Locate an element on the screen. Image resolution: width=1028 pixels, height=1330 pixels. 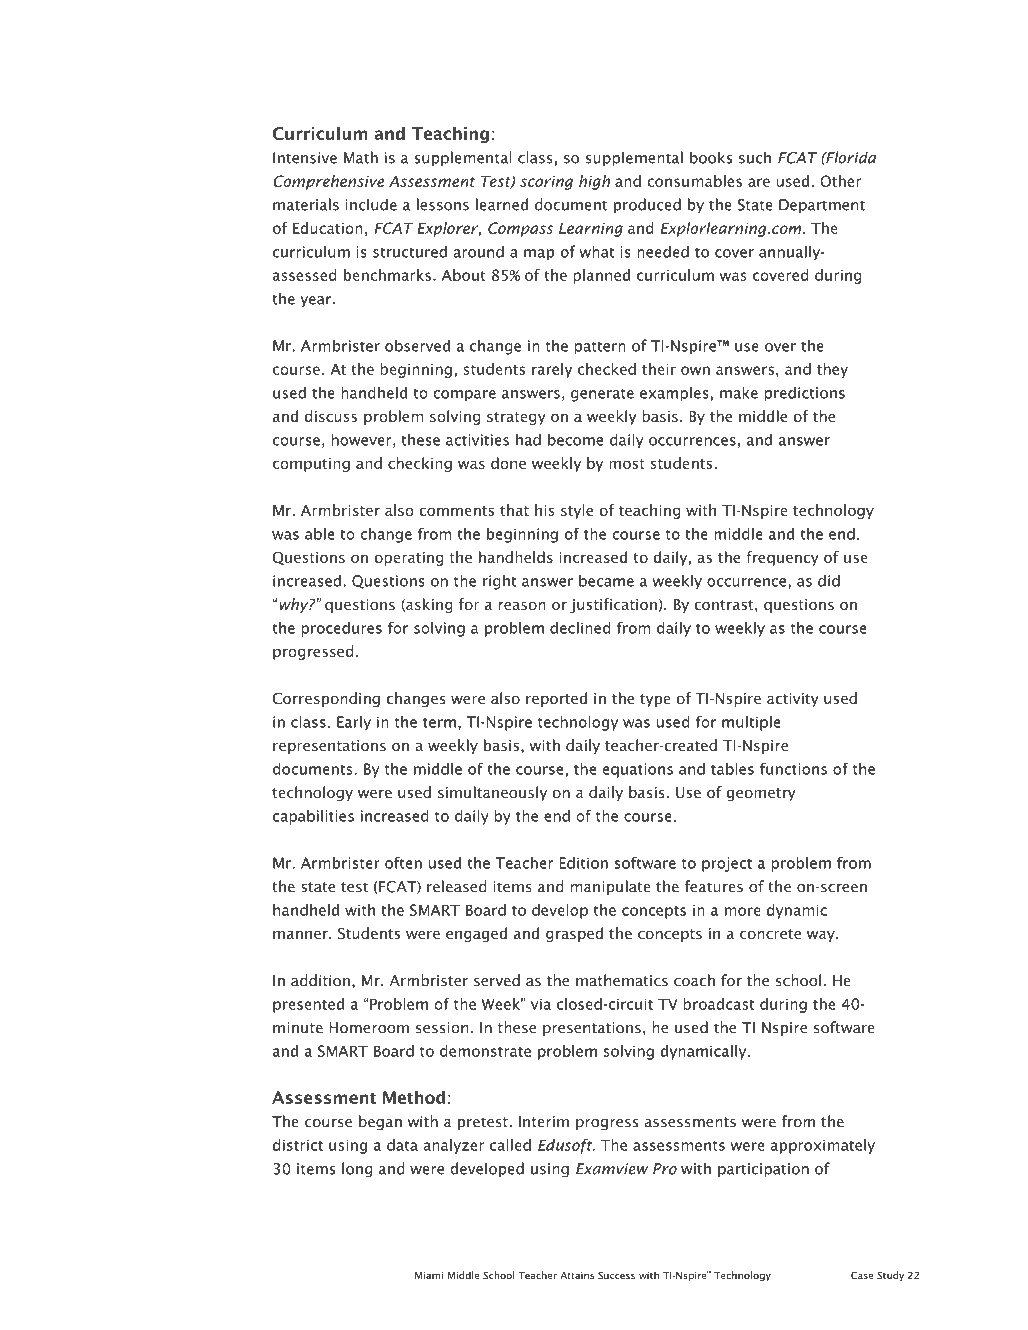
Early is located at coordinates (354, 723).
